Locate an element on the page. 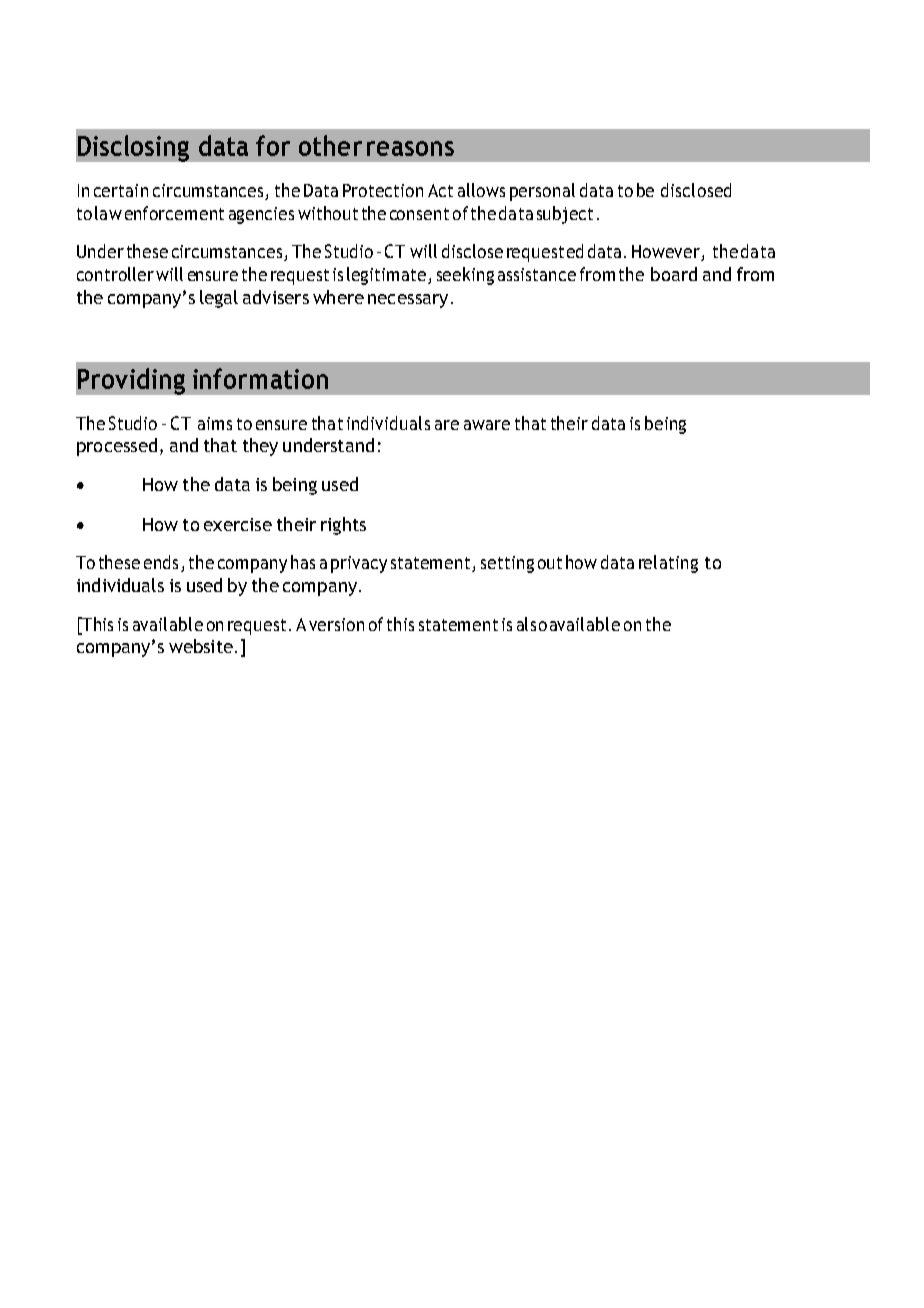 Image resolution: width=924 pixels, height=1308 pixels. certain is located at coordinates (121, 190).
